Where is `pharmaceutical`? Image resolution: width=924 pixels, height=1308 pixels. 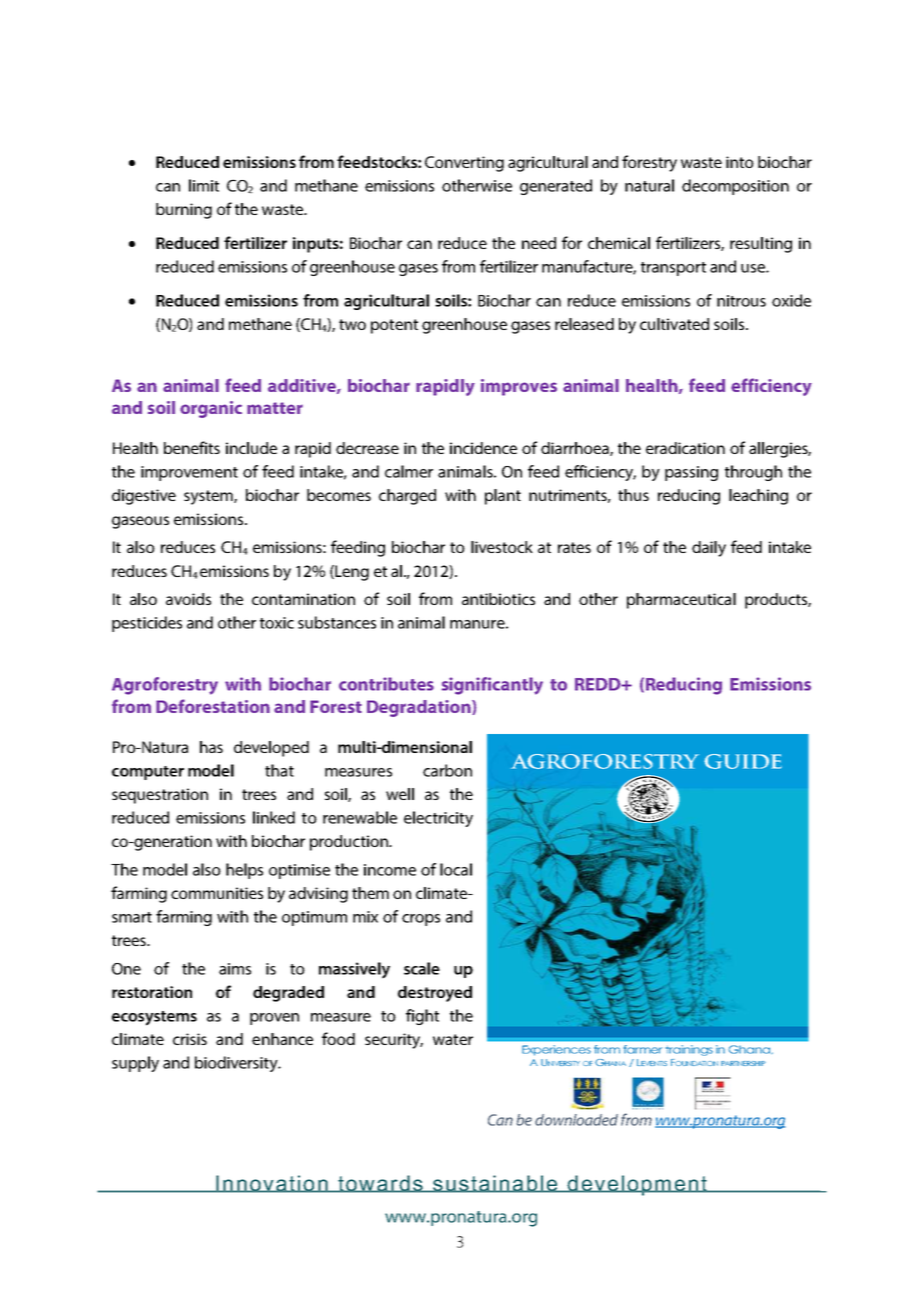
pharmaceutical is located at coordinates (681, 601).
